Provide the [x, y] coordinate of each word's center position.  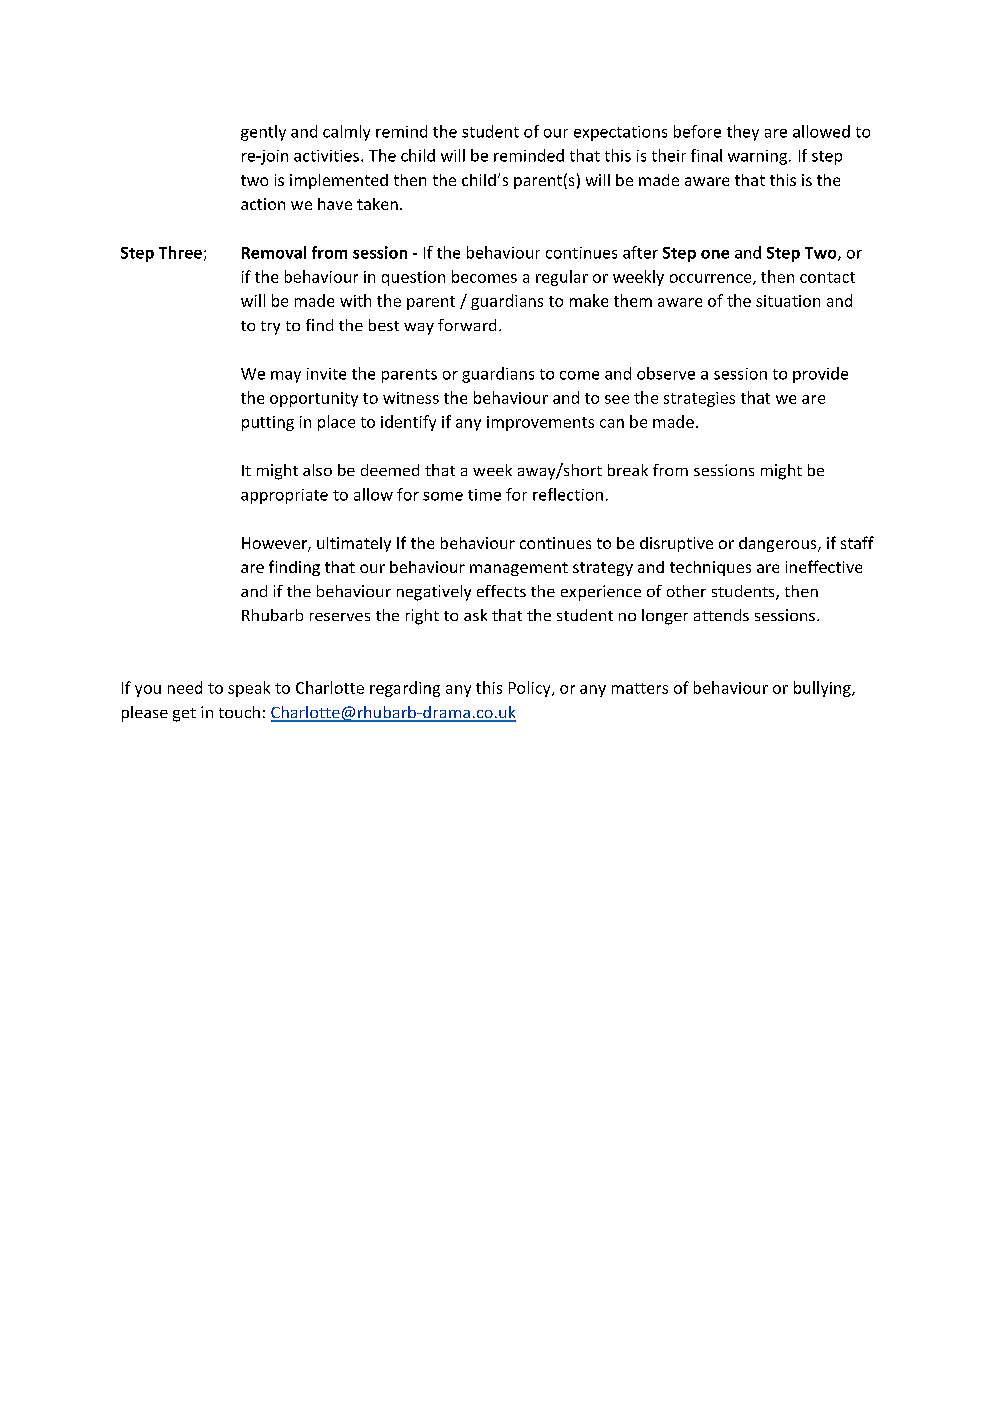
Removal [274, 252]
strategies [699, 399]
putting [268, 423]
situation [788, 301]
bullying [823, 689]
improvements [540, 423]
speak [249, 689]
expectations [620, 133]
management [519, 569]
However [275, 544]
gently [263, 133]
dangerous [779, 544]
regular [562, 278]
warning [757, 157]
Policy [531, 689]
